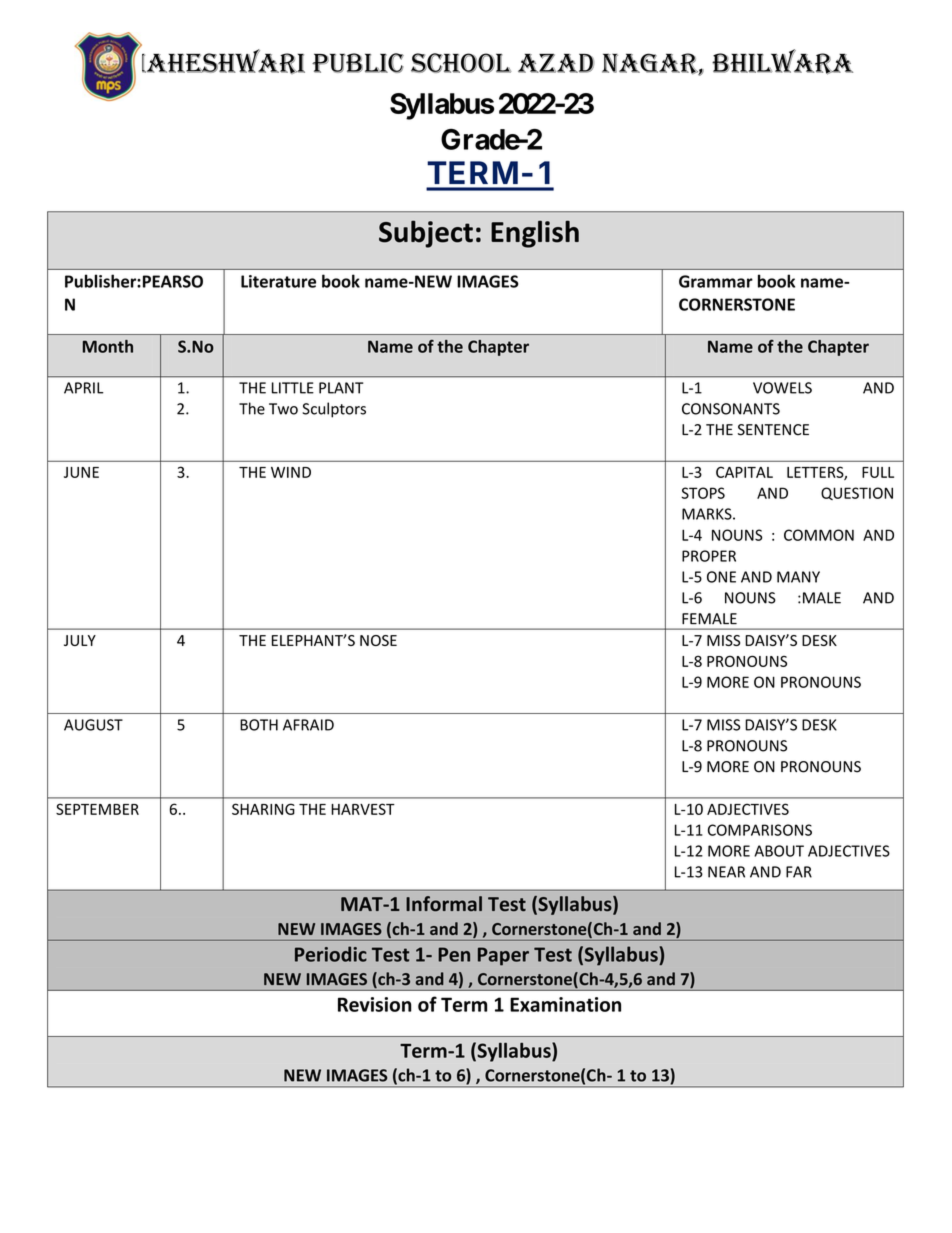 Image resolution: width=952 pixels, height=1233 pixels. Describe the element at coordinates (93, 725) in the image. I see `AUGUST` at that location.
